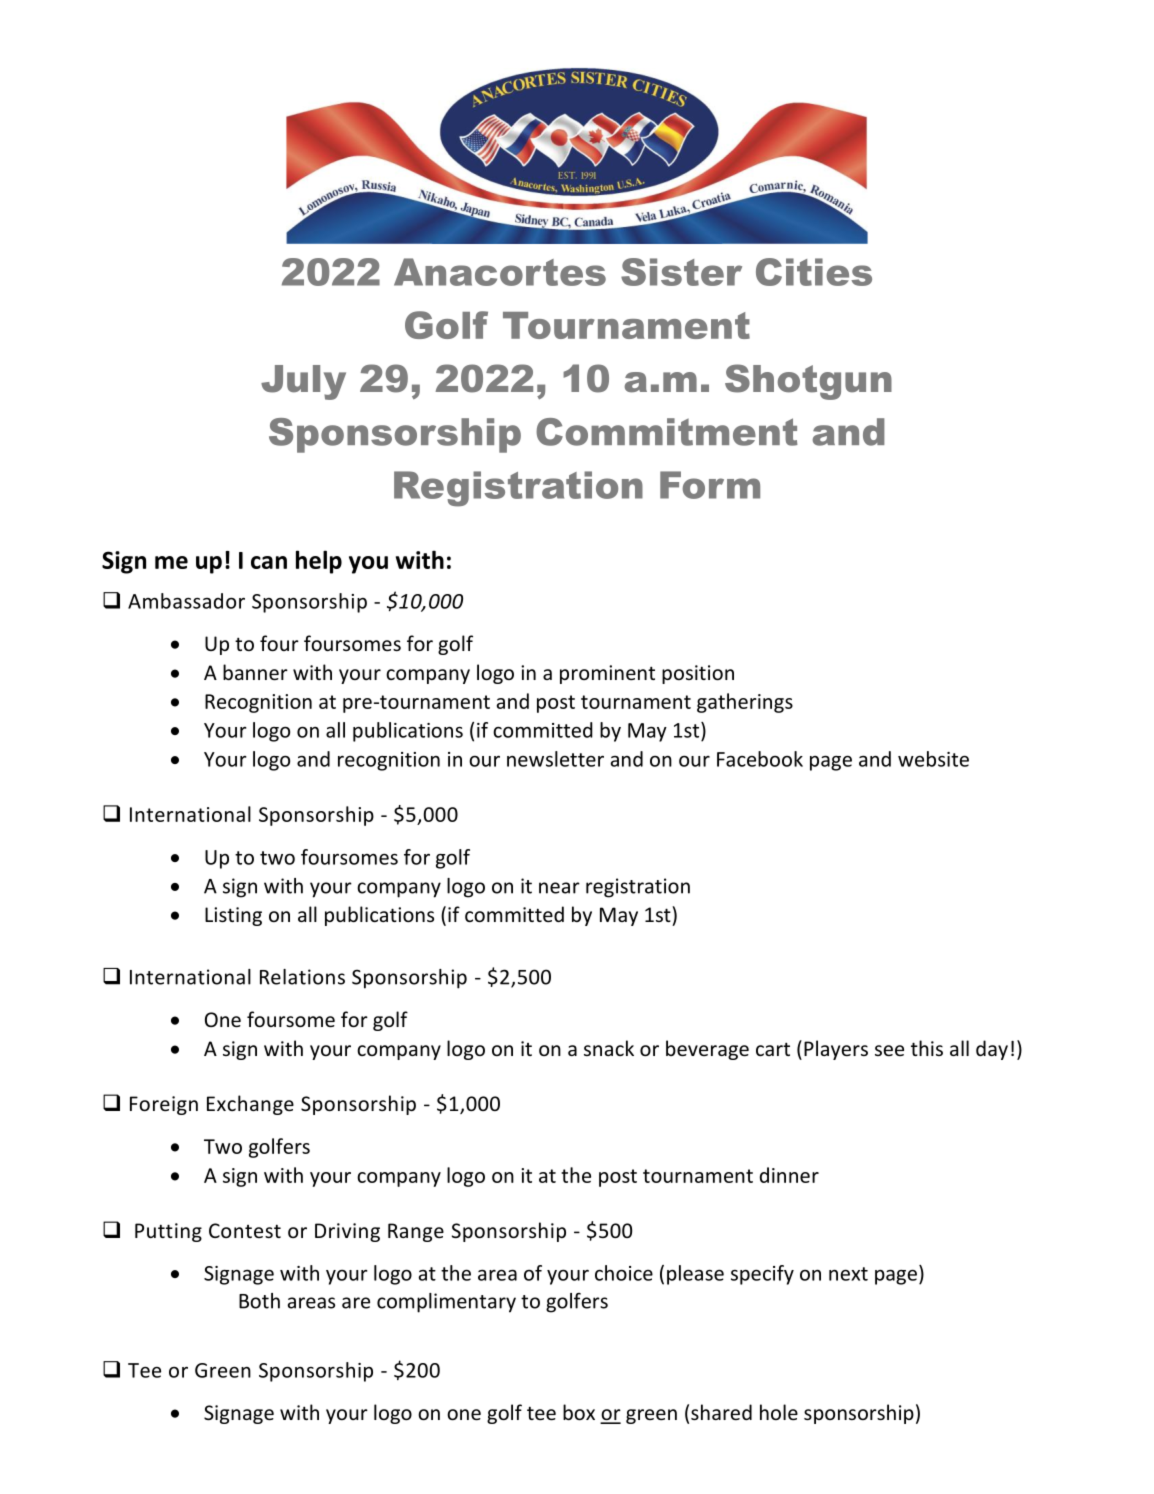  What do you see at coordinates (814, 272) in the document?
I see `Cities` at bounding box center [814, 272].
